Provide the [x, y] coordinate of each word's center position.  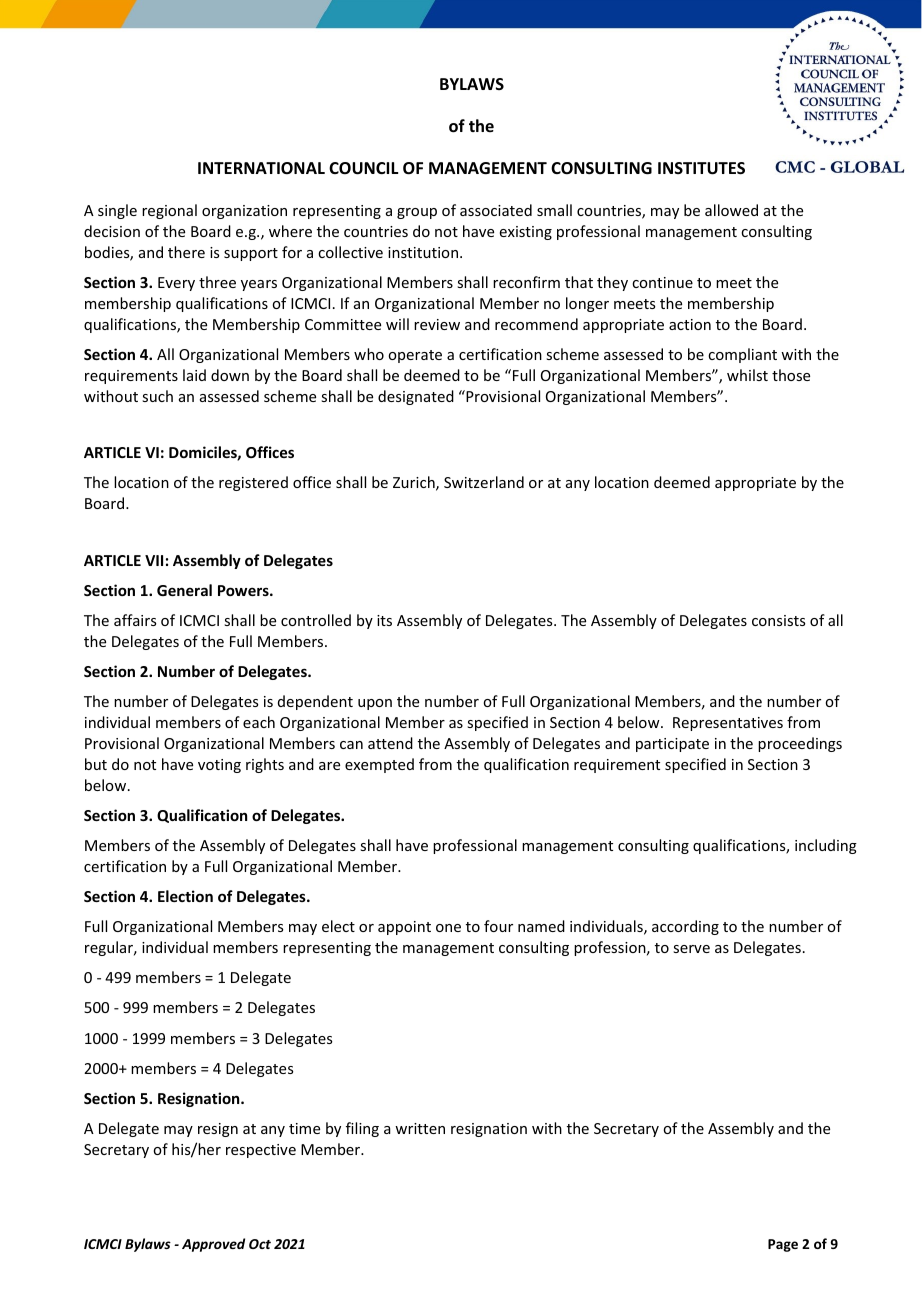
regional [169, 211]
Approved [213, 1245]
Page [783, 1245]
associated [496, 210]
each [259, 722]
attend [390, 743]
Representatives [728, 724]
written [420, 1128]
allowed [731, 210]
